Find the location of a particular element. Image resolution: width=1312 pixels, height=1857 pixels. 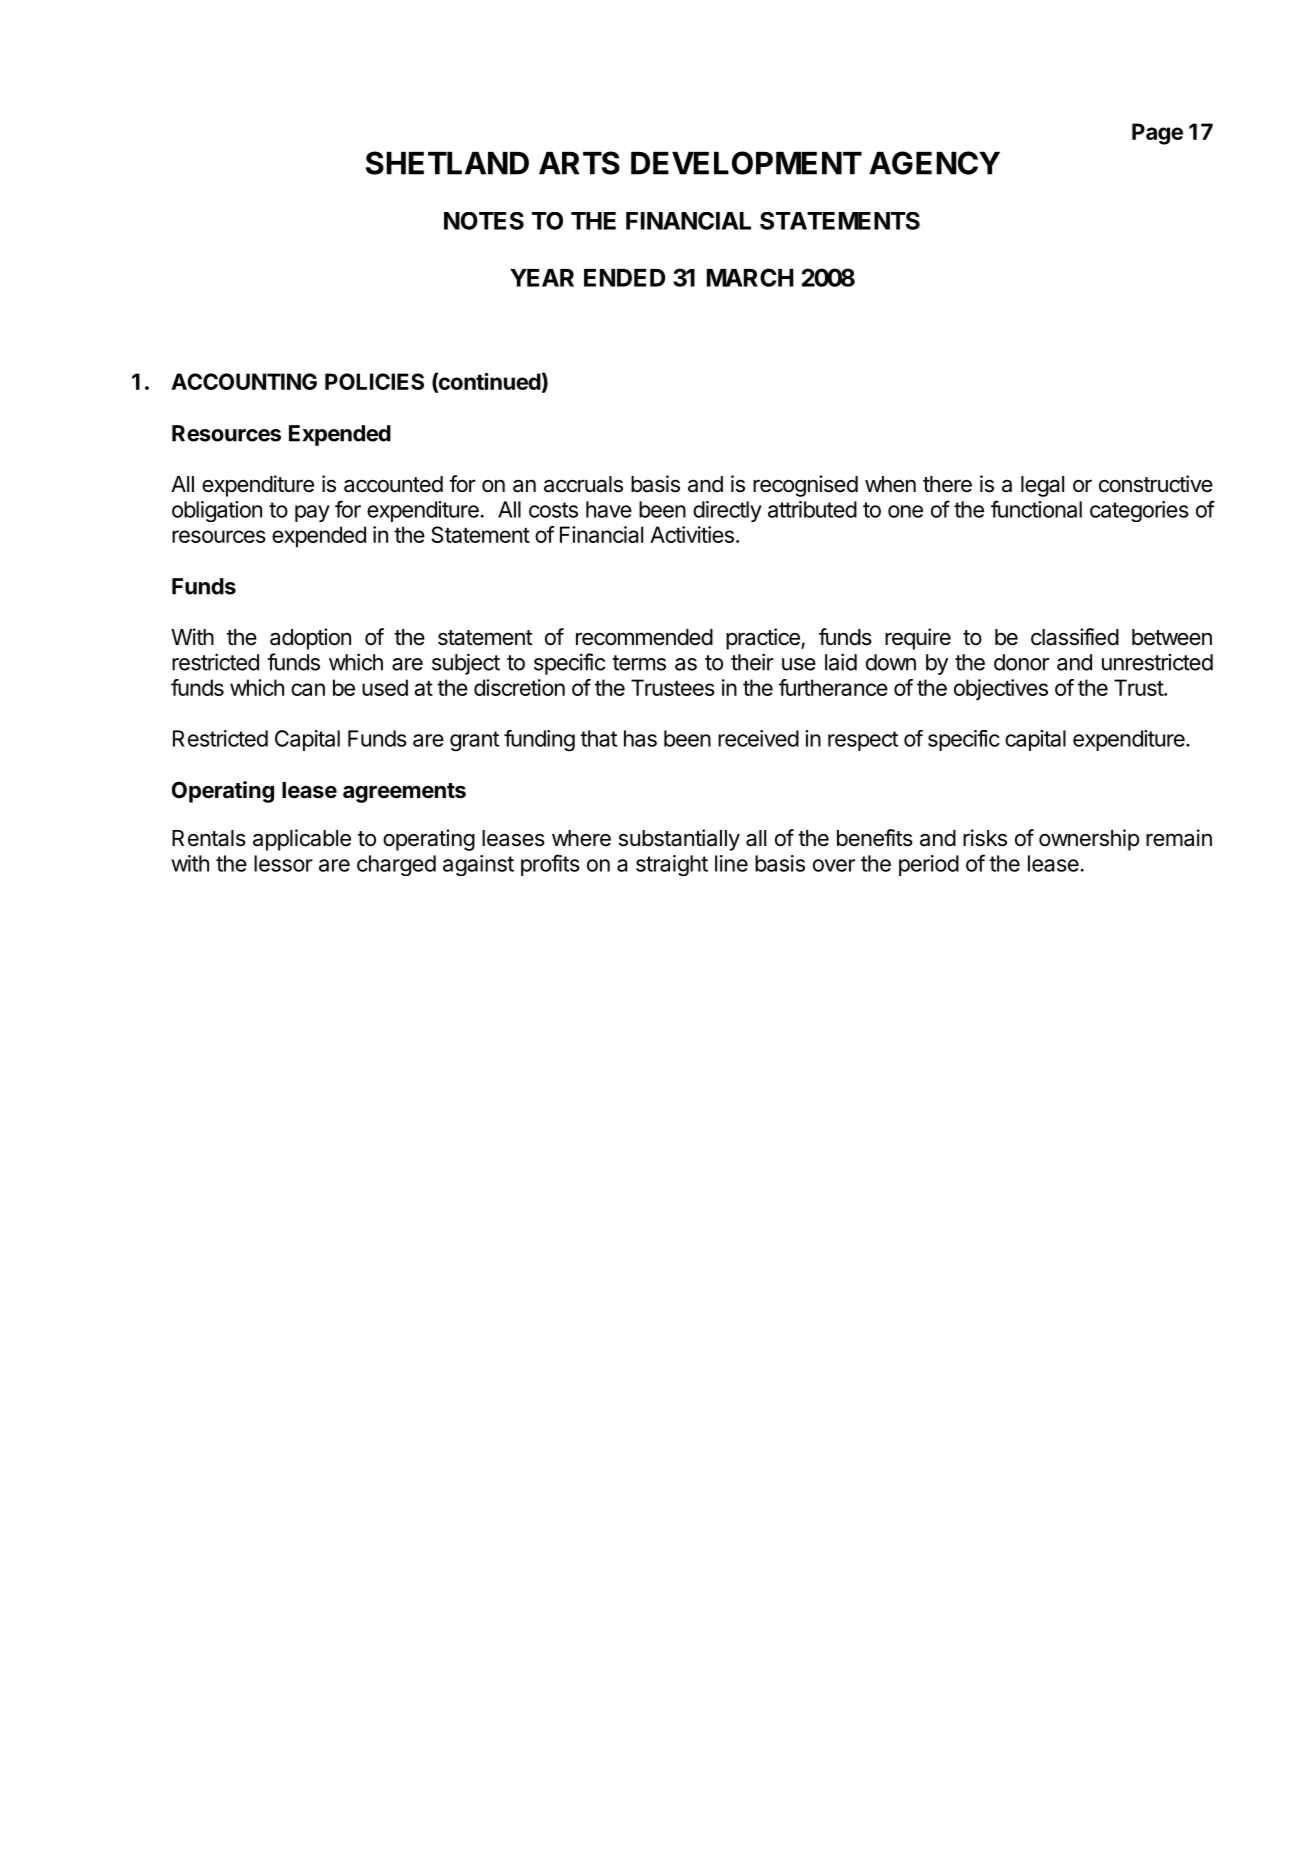

Page is located at coordinates (1157, 134).
